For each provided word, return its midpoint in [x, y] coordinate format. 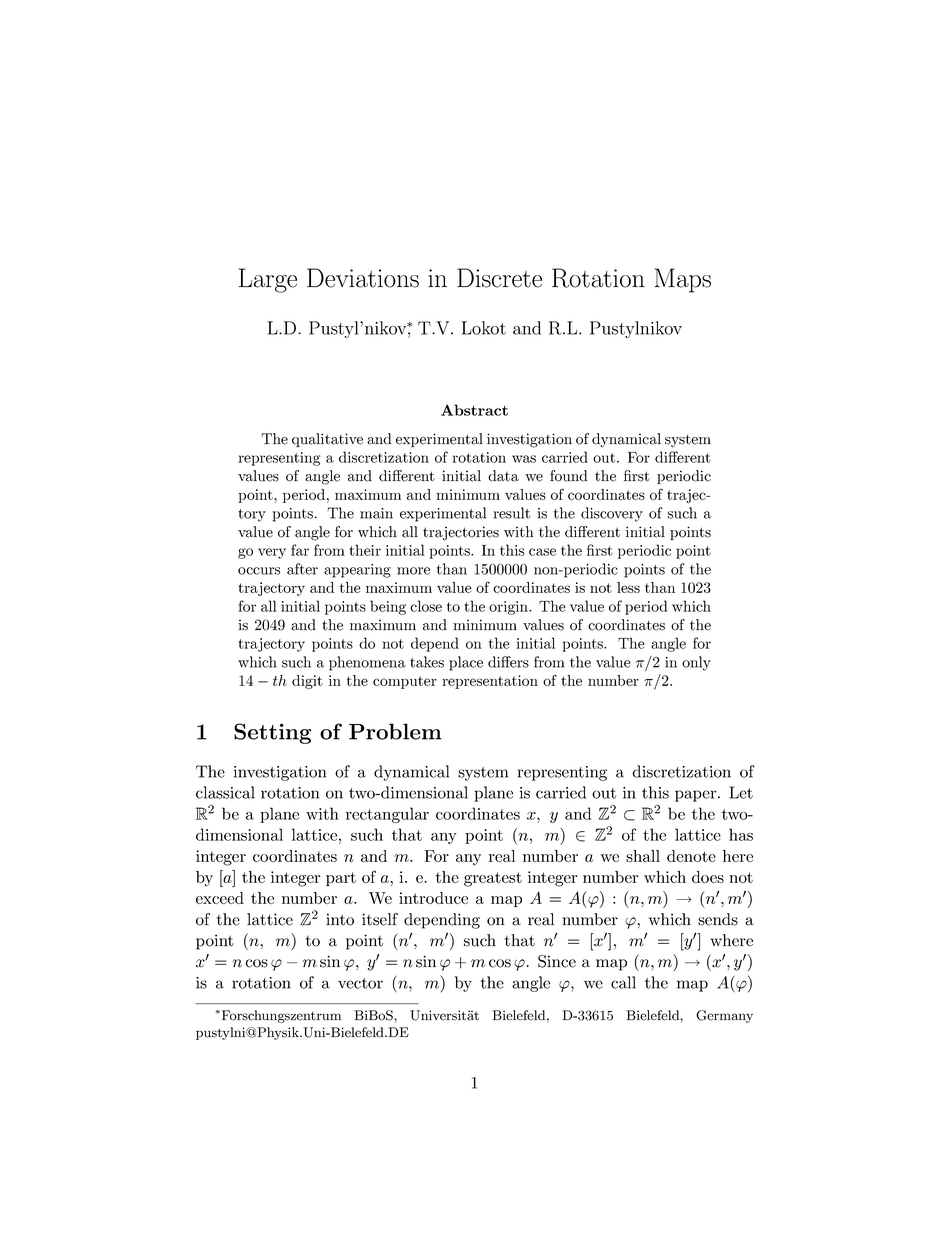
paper [697, 796]
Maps [683, 280]
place [466, 663]
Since [557, 961]
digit [307, 682]
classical [225, 792]
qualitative [327, 440]
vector [360, 983]
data [503, 476]
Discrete [499, 278]
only [696, 663]
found [569, 476]
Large [268, 280]
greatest [493, 879]
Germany [724, 1016]
